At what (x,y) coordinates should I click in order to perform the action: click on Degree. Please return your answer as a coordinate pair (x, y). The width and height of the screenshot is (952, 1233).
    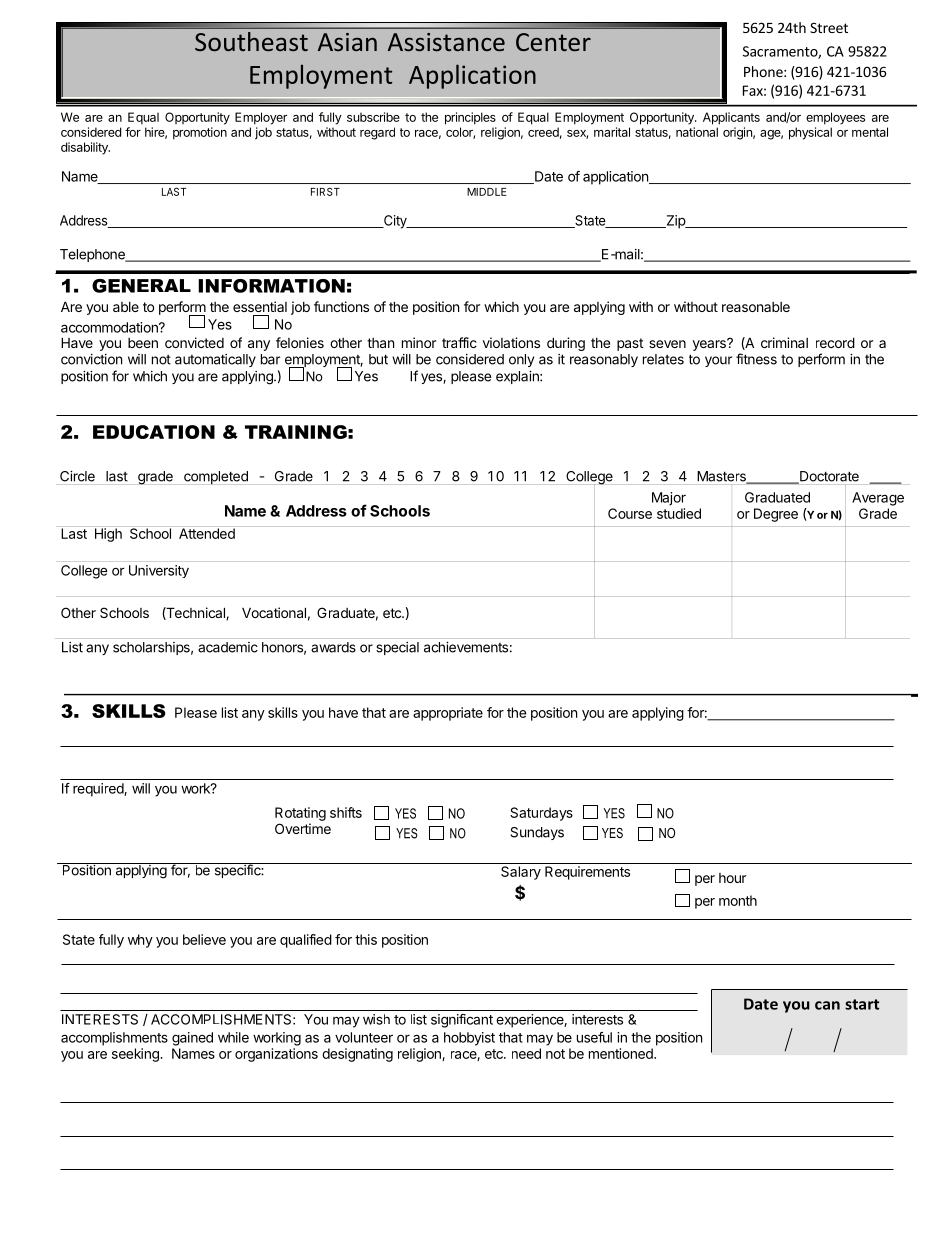
    Looking at the image, I should click on (776, 515).
